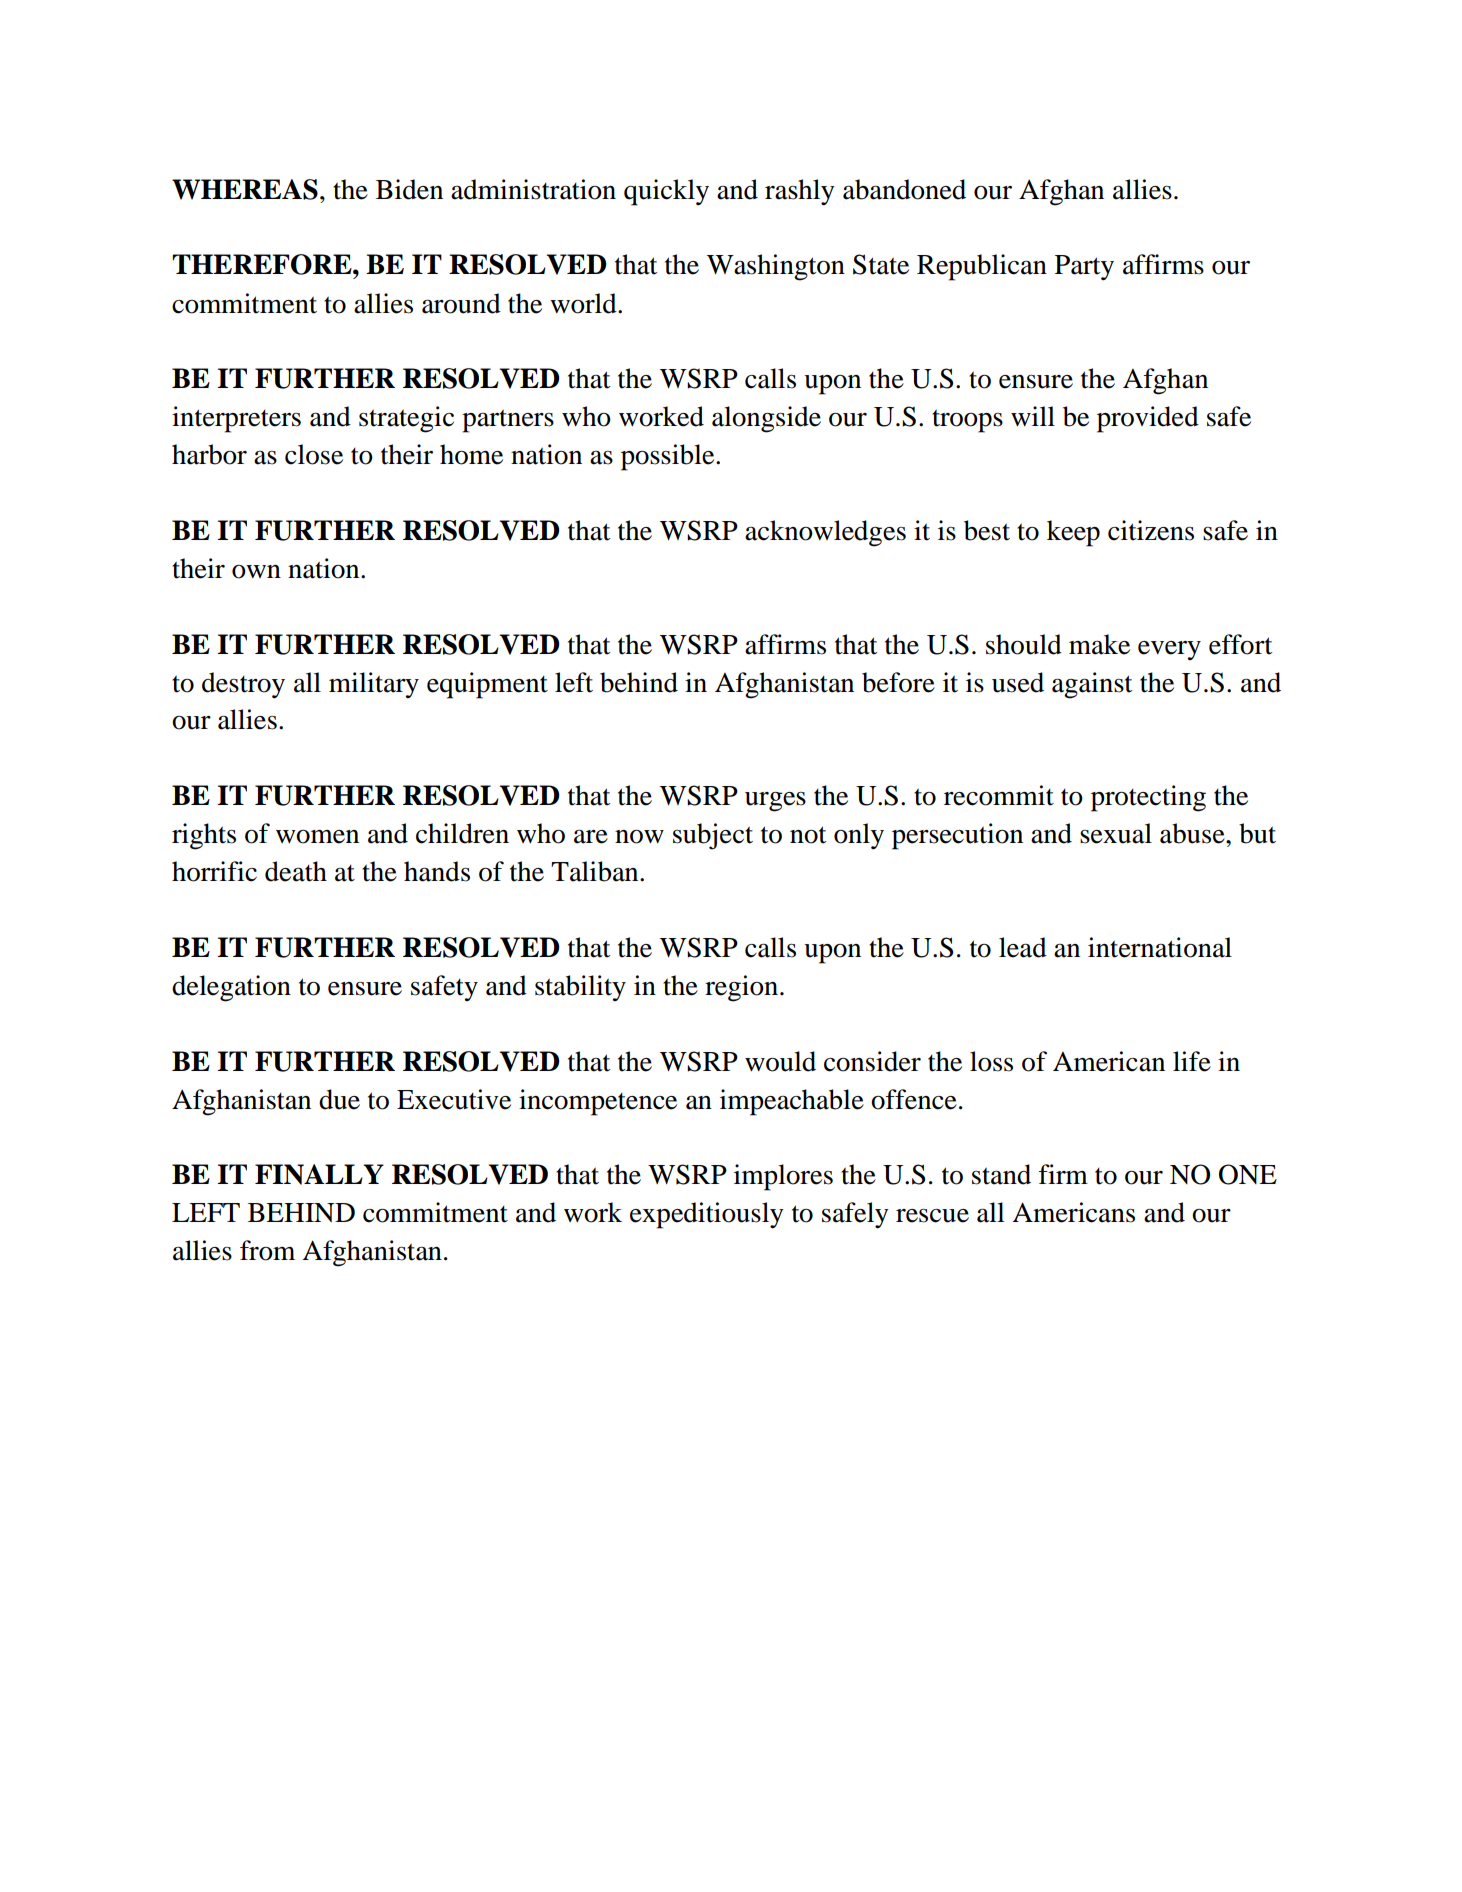 This page has width=1462, height=1892. Describe the element at coordinates (713, 836) in the page. I see `subject` at that location.
